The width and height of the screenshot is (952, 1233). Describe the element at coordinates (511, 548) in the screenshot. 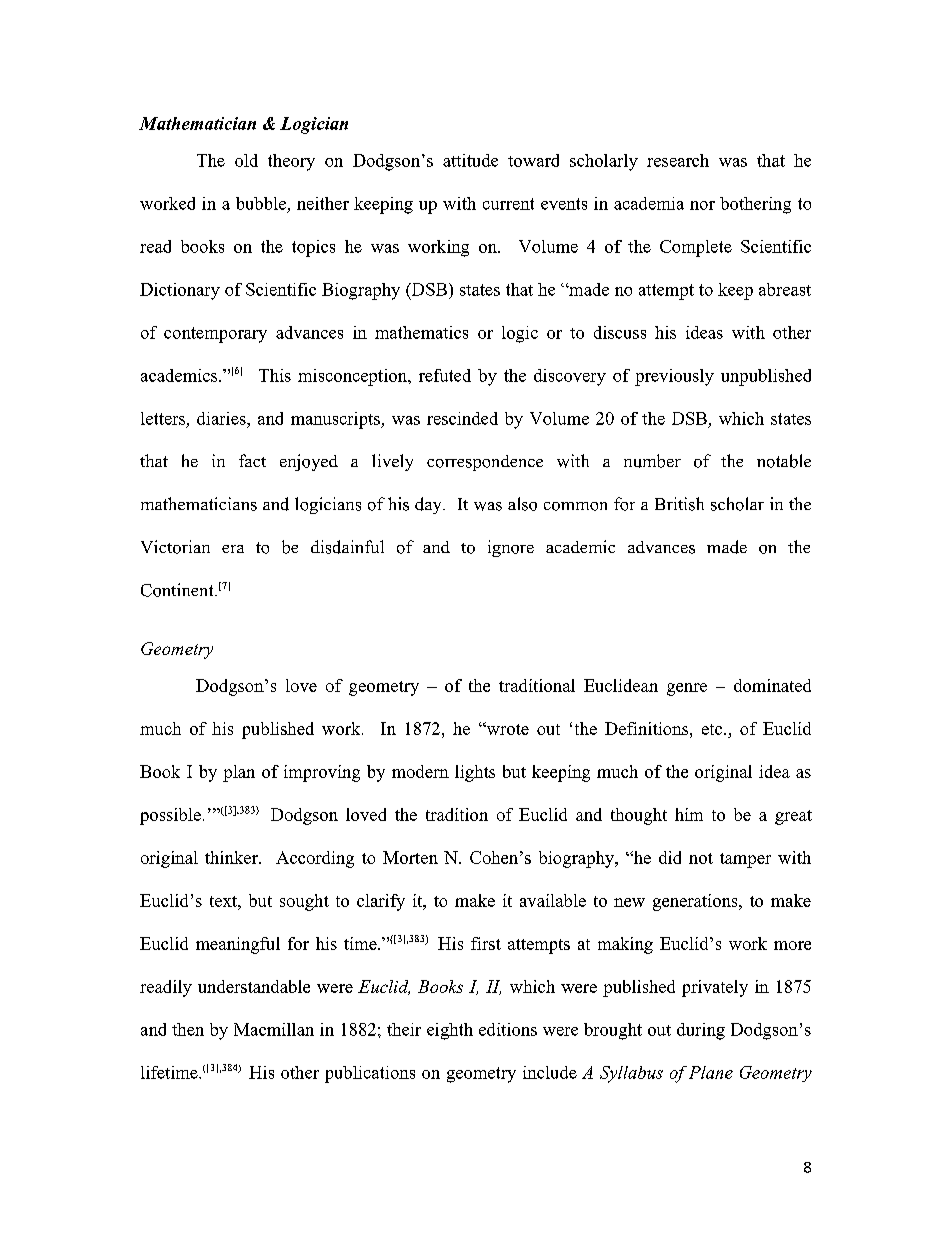

I see `ignore` at that location.
